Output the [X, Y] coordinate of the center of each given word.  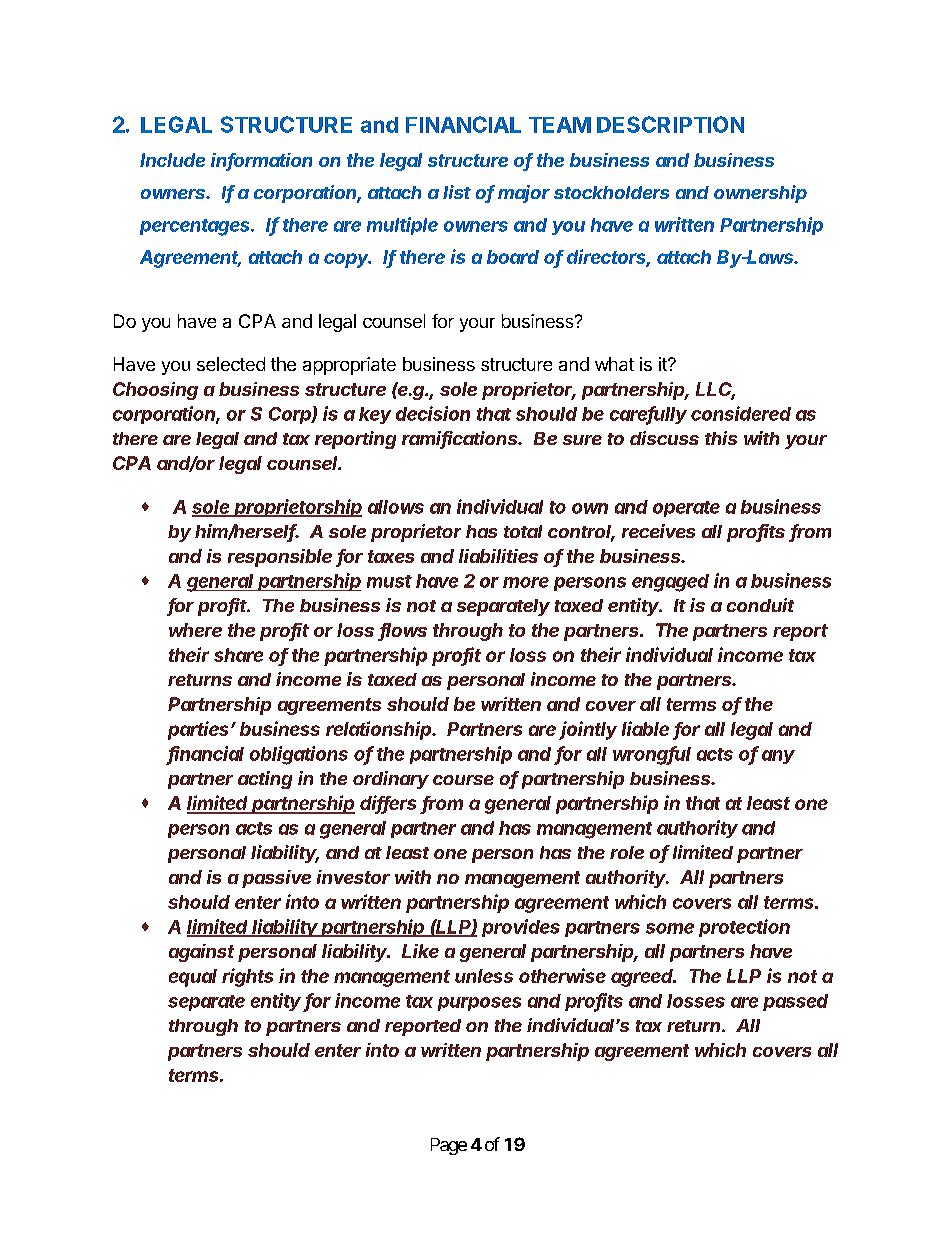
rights [247, 977]
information [261, 161]
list [457, 192]
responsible [280, 558]
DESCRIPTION [670, 124]
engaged [670, 583]
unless [484, 976]
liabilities [498, 556]
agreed [643, 978]
